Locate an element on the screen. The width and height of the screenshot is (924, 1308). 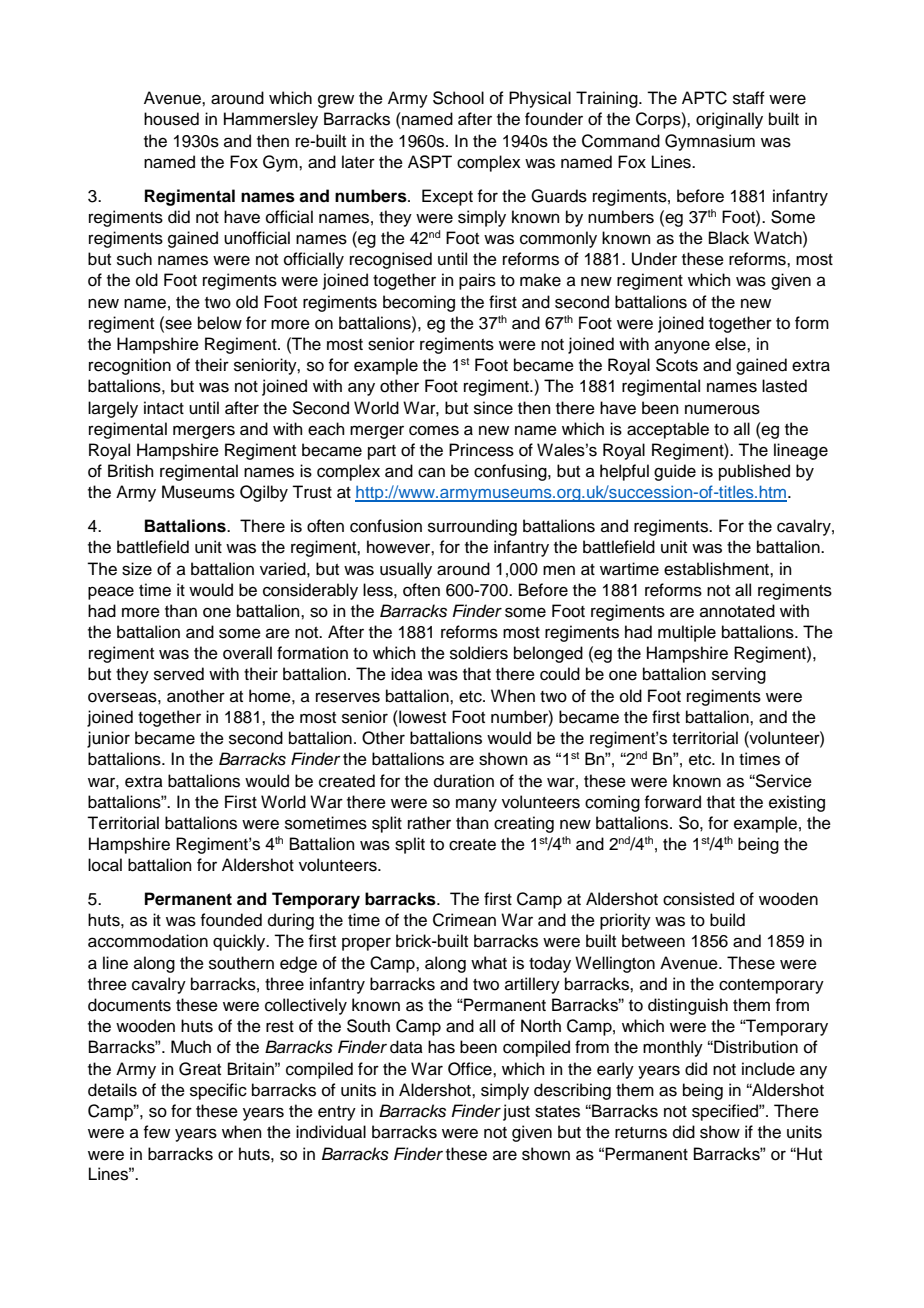
include is located at coordinates (768, 1069).
